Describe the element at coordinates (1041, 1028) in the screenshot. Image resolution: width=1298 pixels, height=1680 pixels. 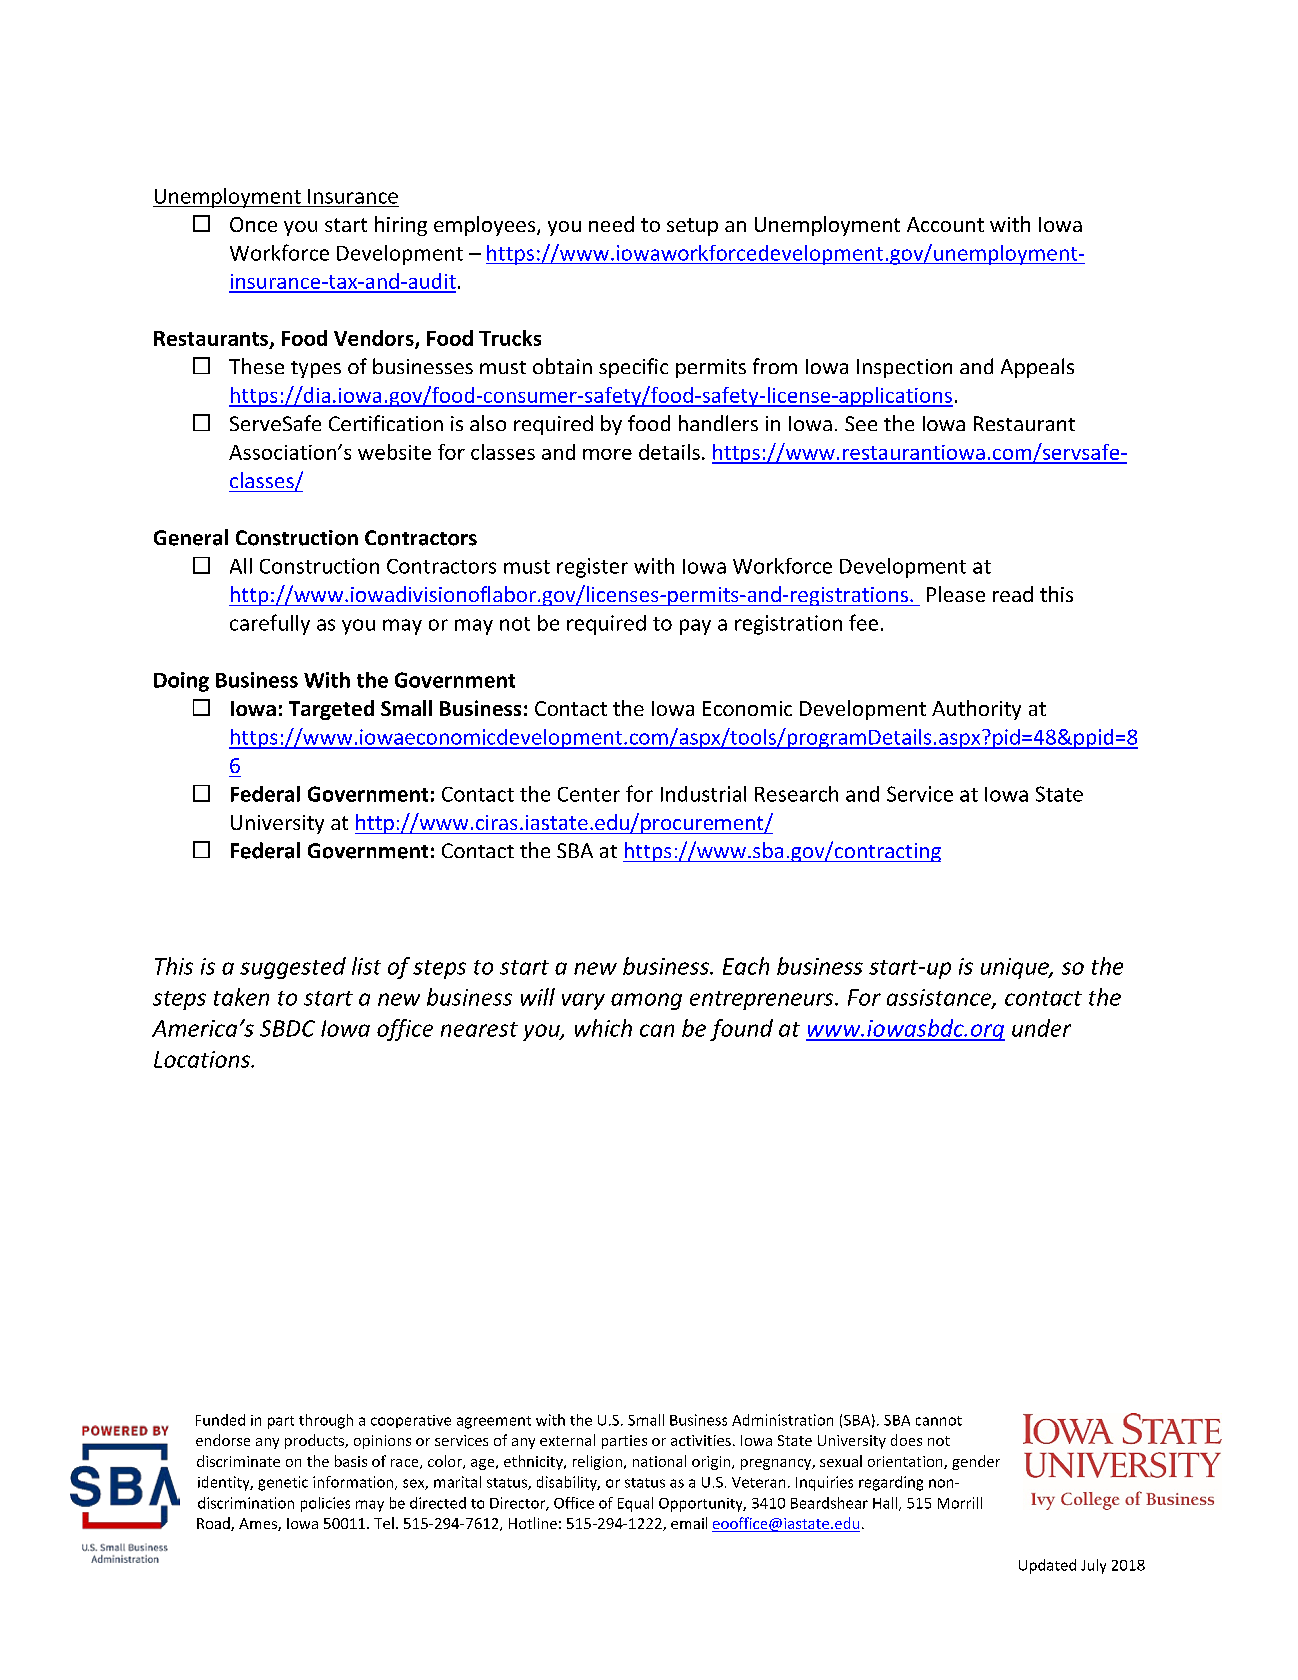
I see `under` at that location.
